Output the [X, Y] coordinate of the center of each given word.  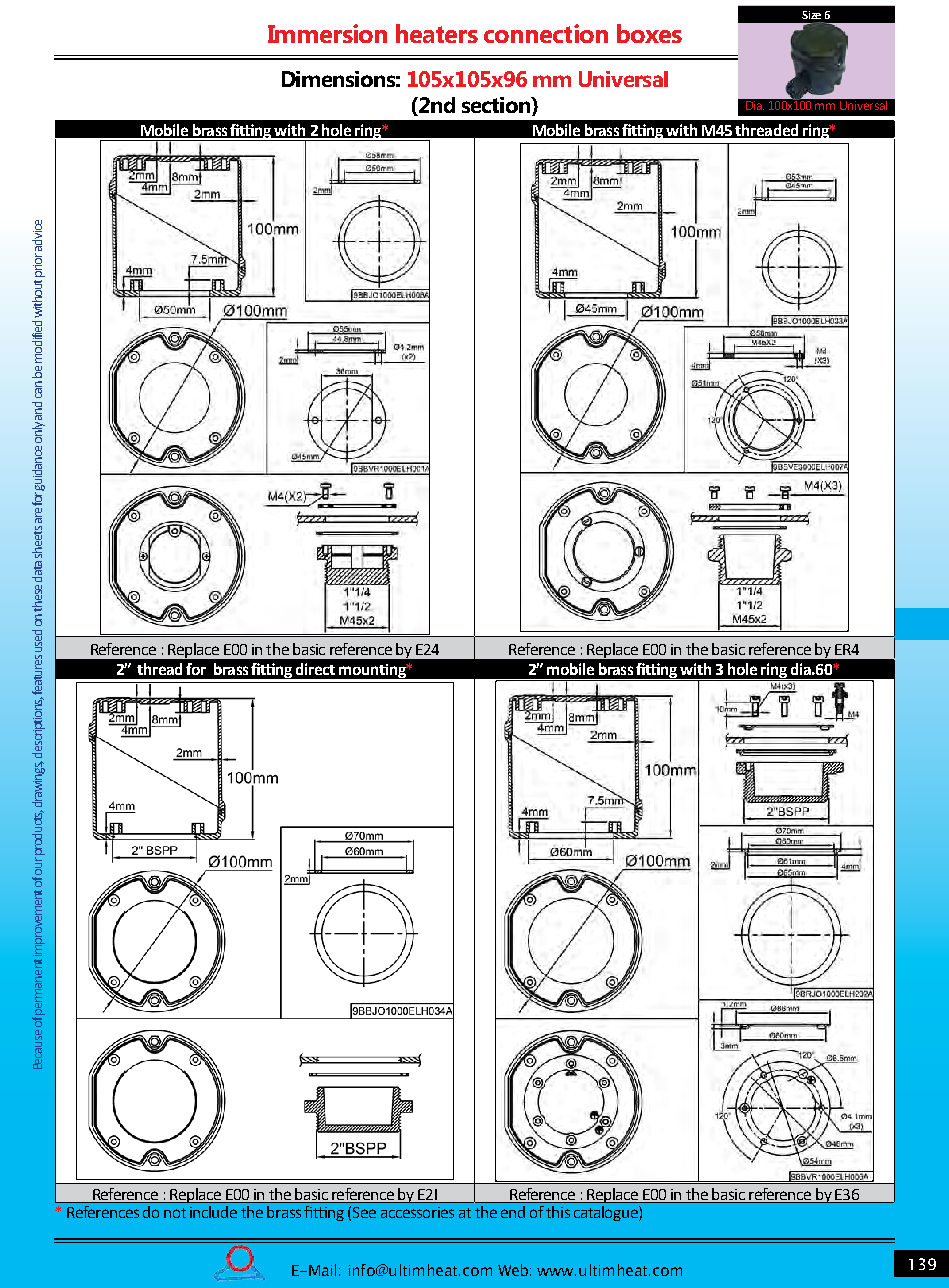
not [175, 1213]
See [364, 1212]
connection [546, 33]
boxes [649, 33]
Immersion [327, 33]
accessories [417, 1212]
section [497, 106]
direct [315, 669]
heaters [437, 33]
